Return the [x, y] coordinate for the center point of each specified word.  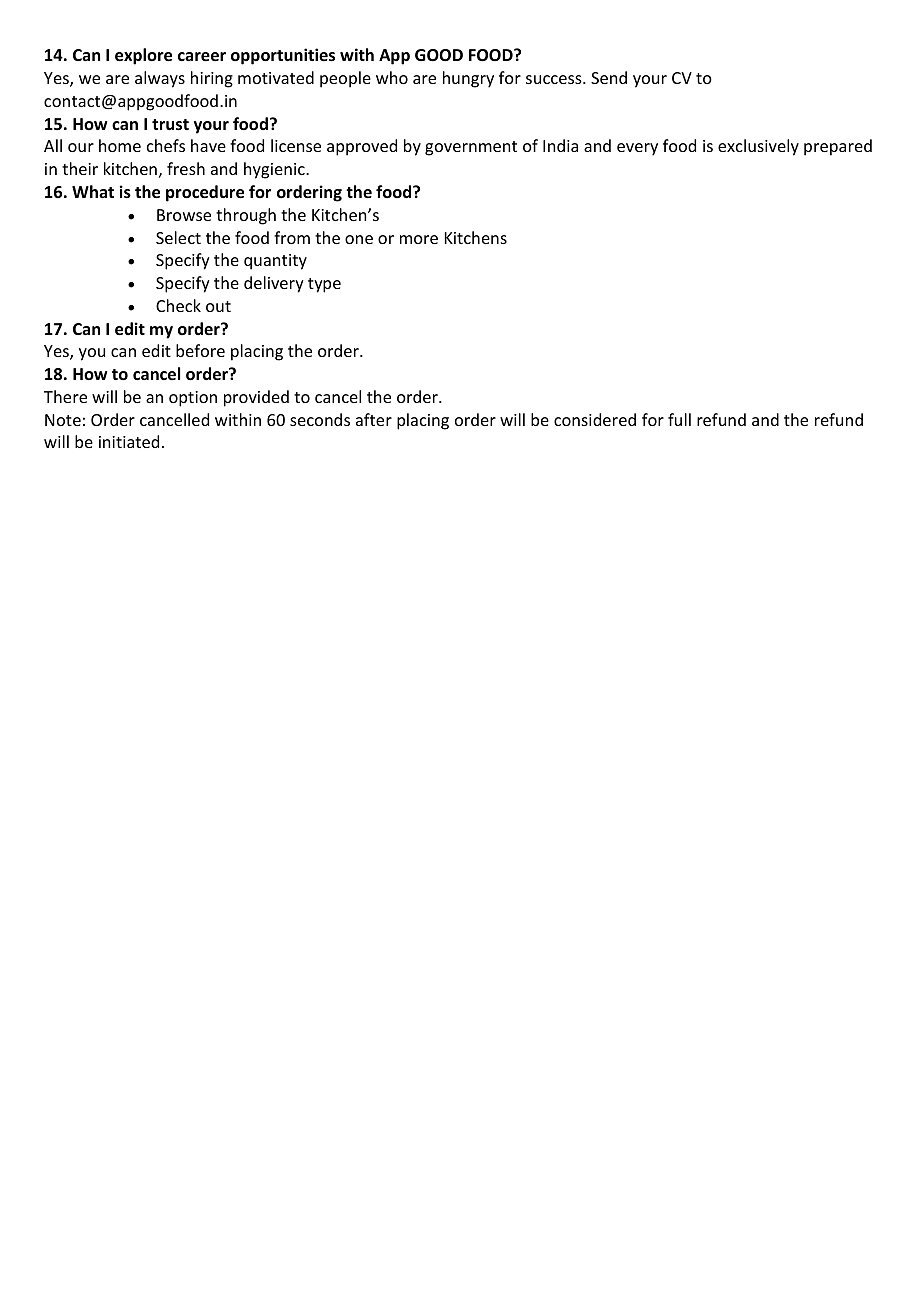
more [419, 239]
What [93, 191]
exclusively [758, 147]
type [324, 285]
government [471, 148]
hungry [468, 79]
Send [609, 77]
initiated [129, 441]
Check [178, 305]
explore [143, 56]
